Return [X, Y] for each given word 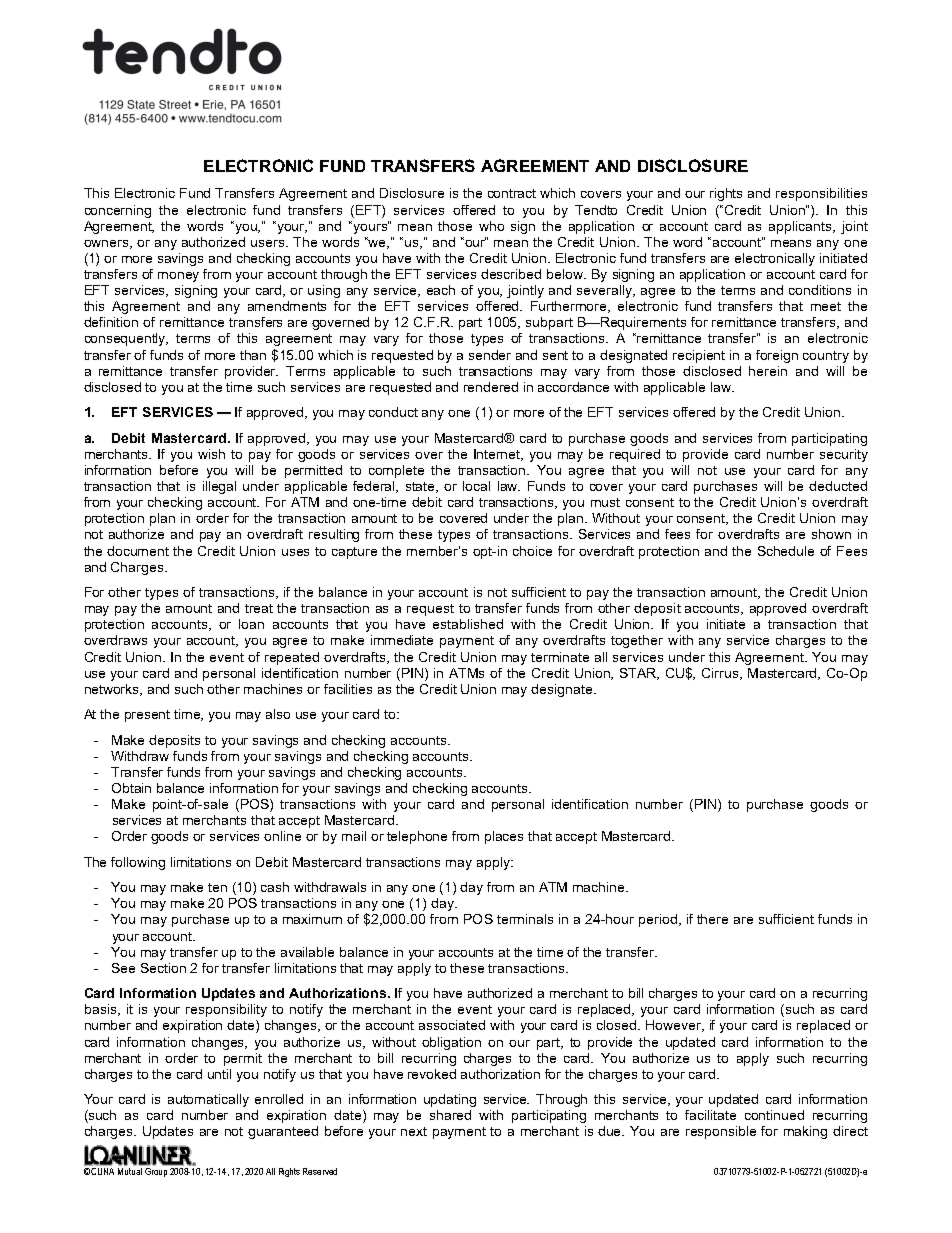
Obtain [131, 788]
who [491, 226]
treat [259, 608]
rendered [491, 387]
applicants [801, 227]
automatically [208, 1100]
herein [768, 371]
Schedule [786, 551]
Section [163, 968]
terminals [525, 919]
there [712, 919]
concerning [118, 211]
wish [211, 454]
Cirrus [721, 674]
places [504, 837]
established [468, 624]
